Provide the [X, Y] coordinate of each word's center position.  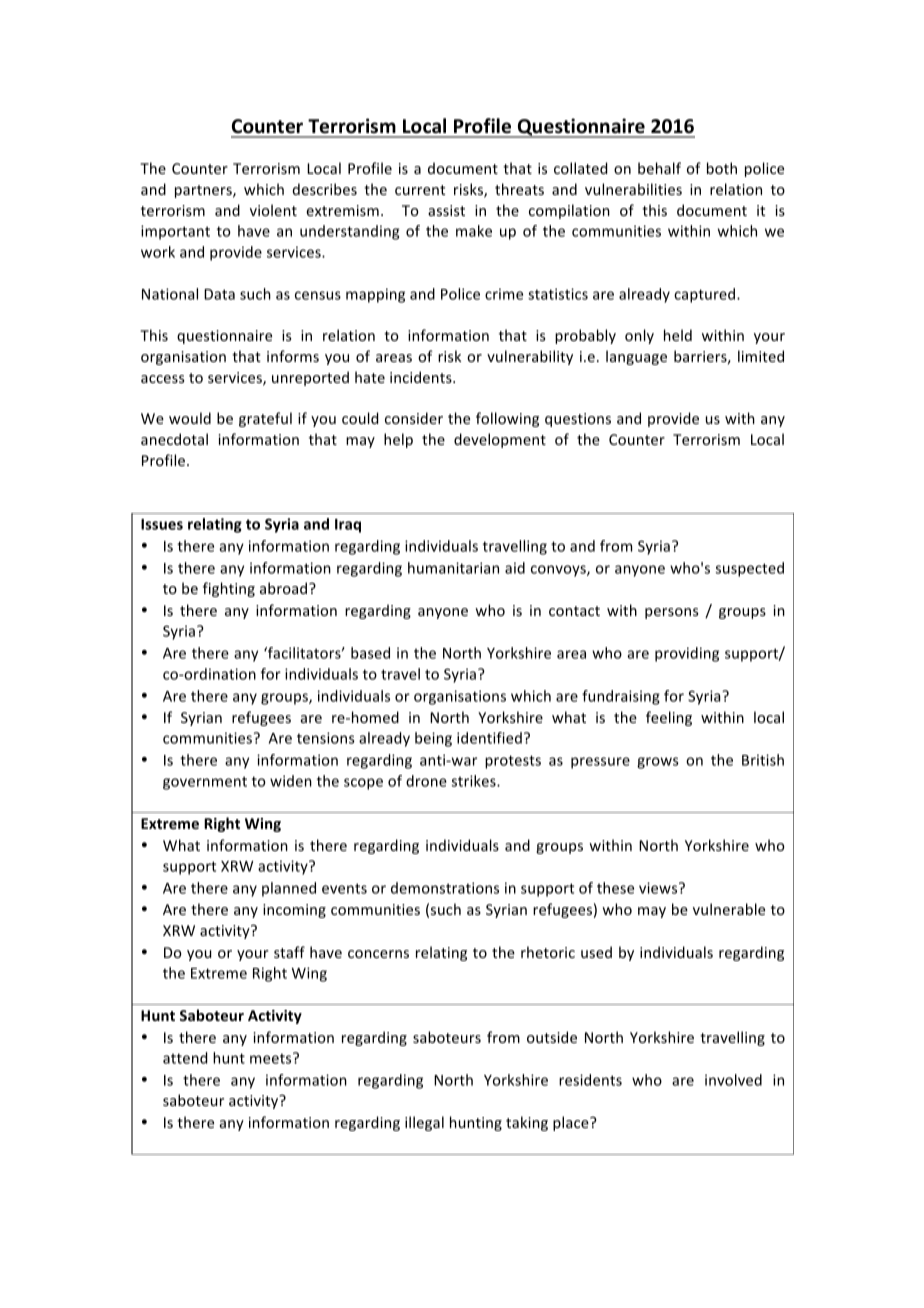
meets [272, 1058]
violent [273, 210]
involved [733, 1080]
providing [687, 654]
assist [446, 210]
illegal [424, 1123]
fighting [229, 589]
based [370, 653]
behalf [659, 168]
